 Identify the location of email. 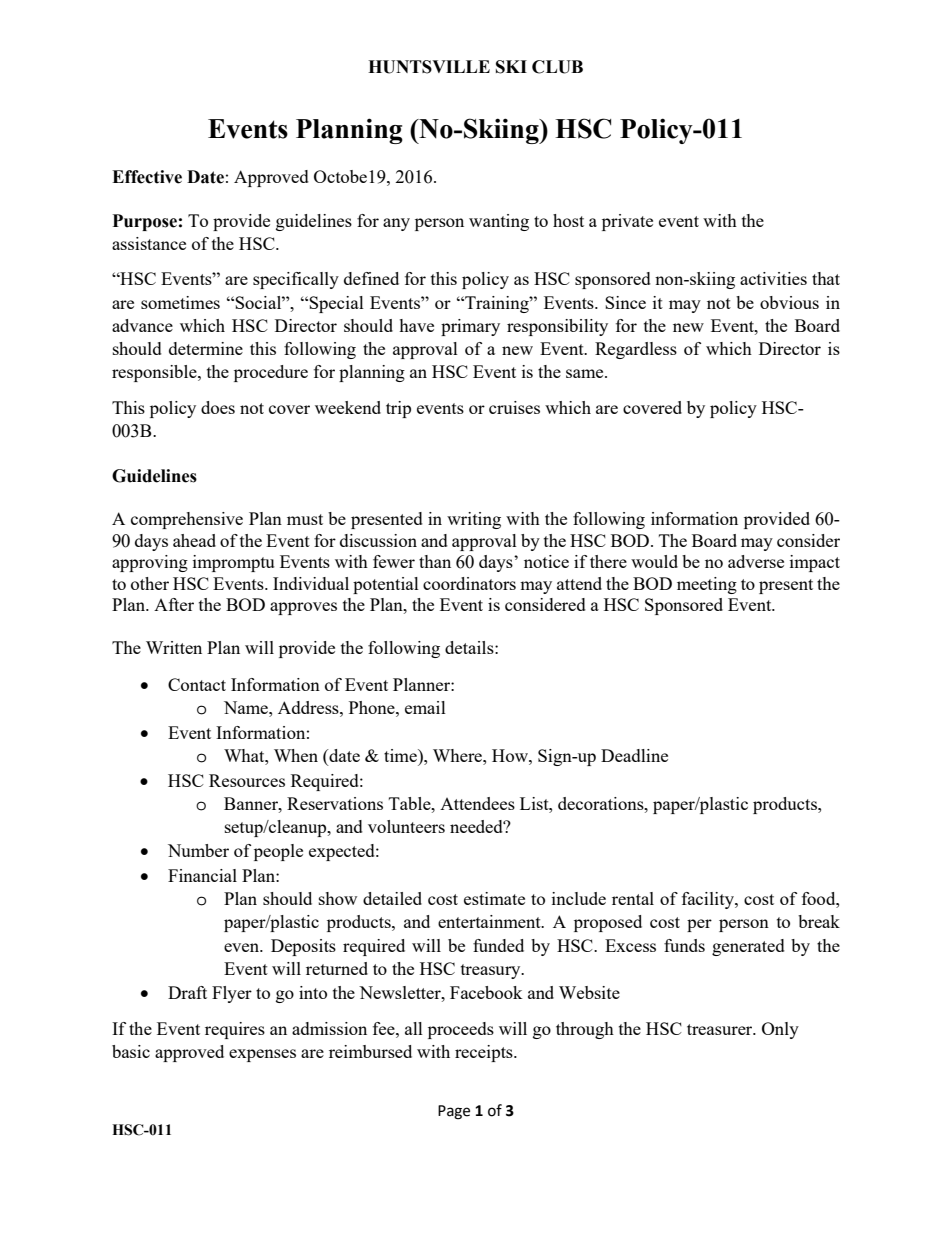
(425, 707).
